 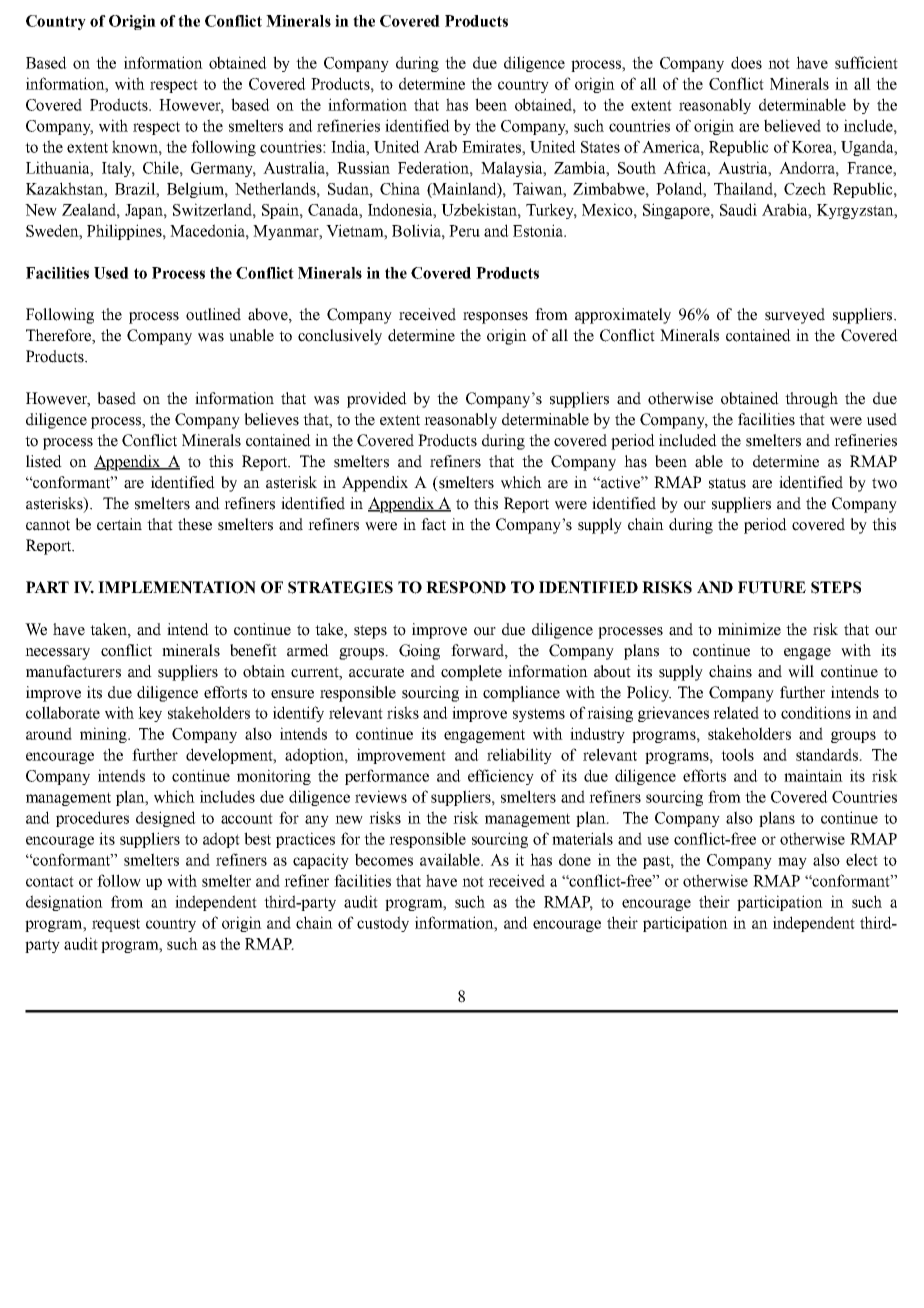 What do you see at coordinates (746, 62) in the page?
I see `does` at bounding box center [746, 62].
